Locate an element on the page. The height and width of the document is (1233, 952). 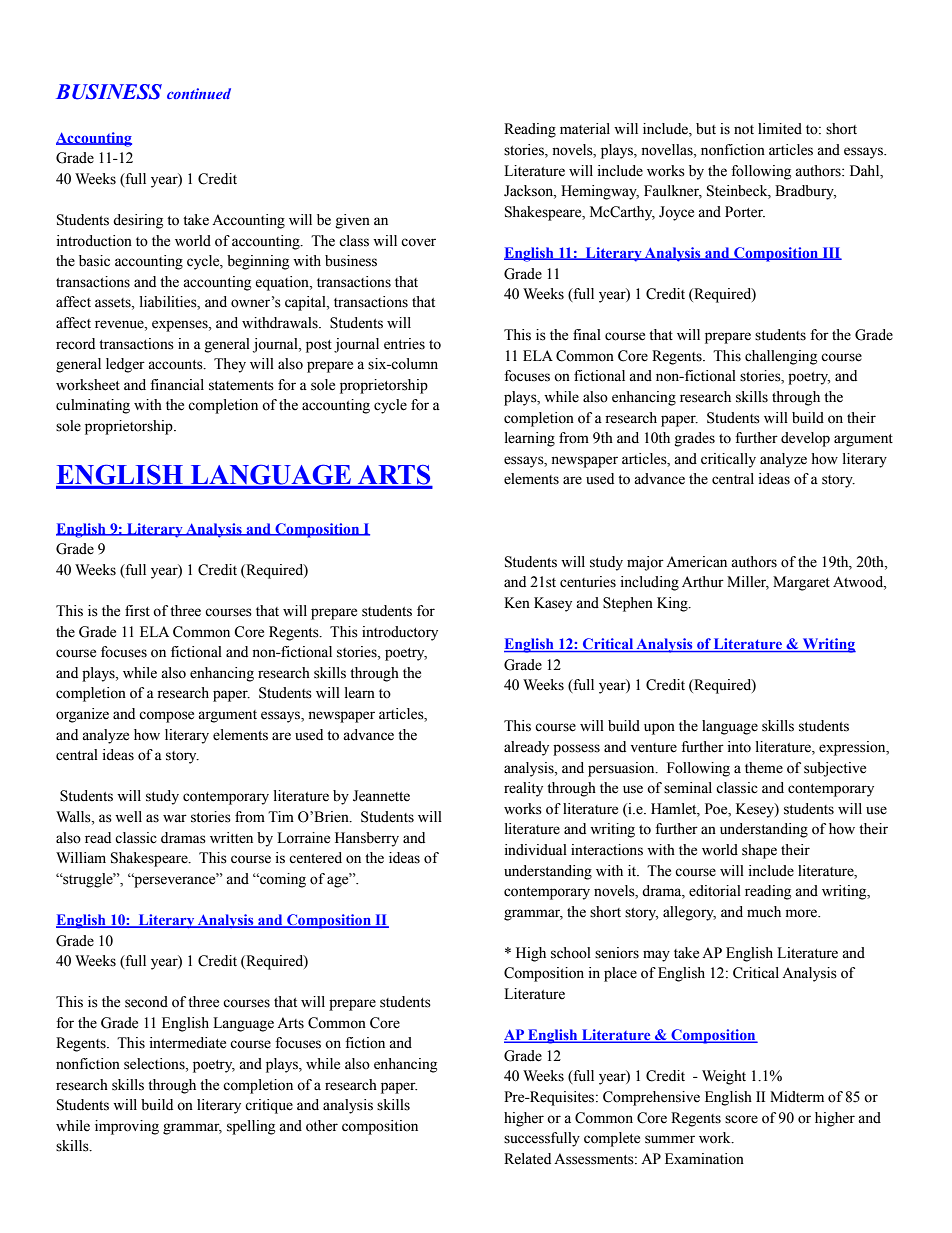
second is located at coordinates (146, 1002).
